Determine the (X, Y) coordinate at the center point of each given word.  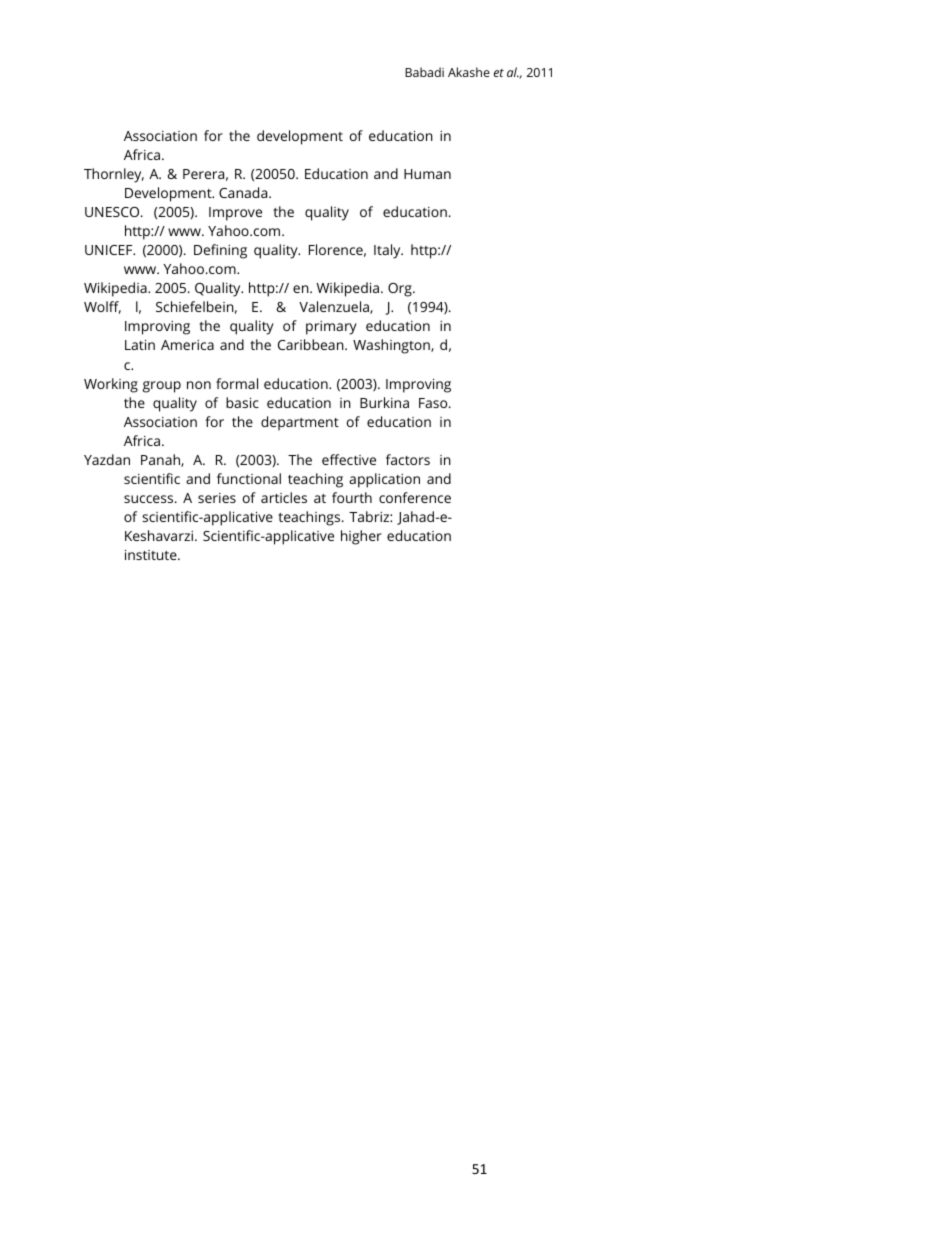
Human (427, 174)
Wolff (102, 307)
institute (152, 554)
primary (331, 328)
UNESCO (113, 212)
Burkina (384, 402)
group (162, 387)
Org (401, 290)
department (300, 423)
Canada (244, 192)
